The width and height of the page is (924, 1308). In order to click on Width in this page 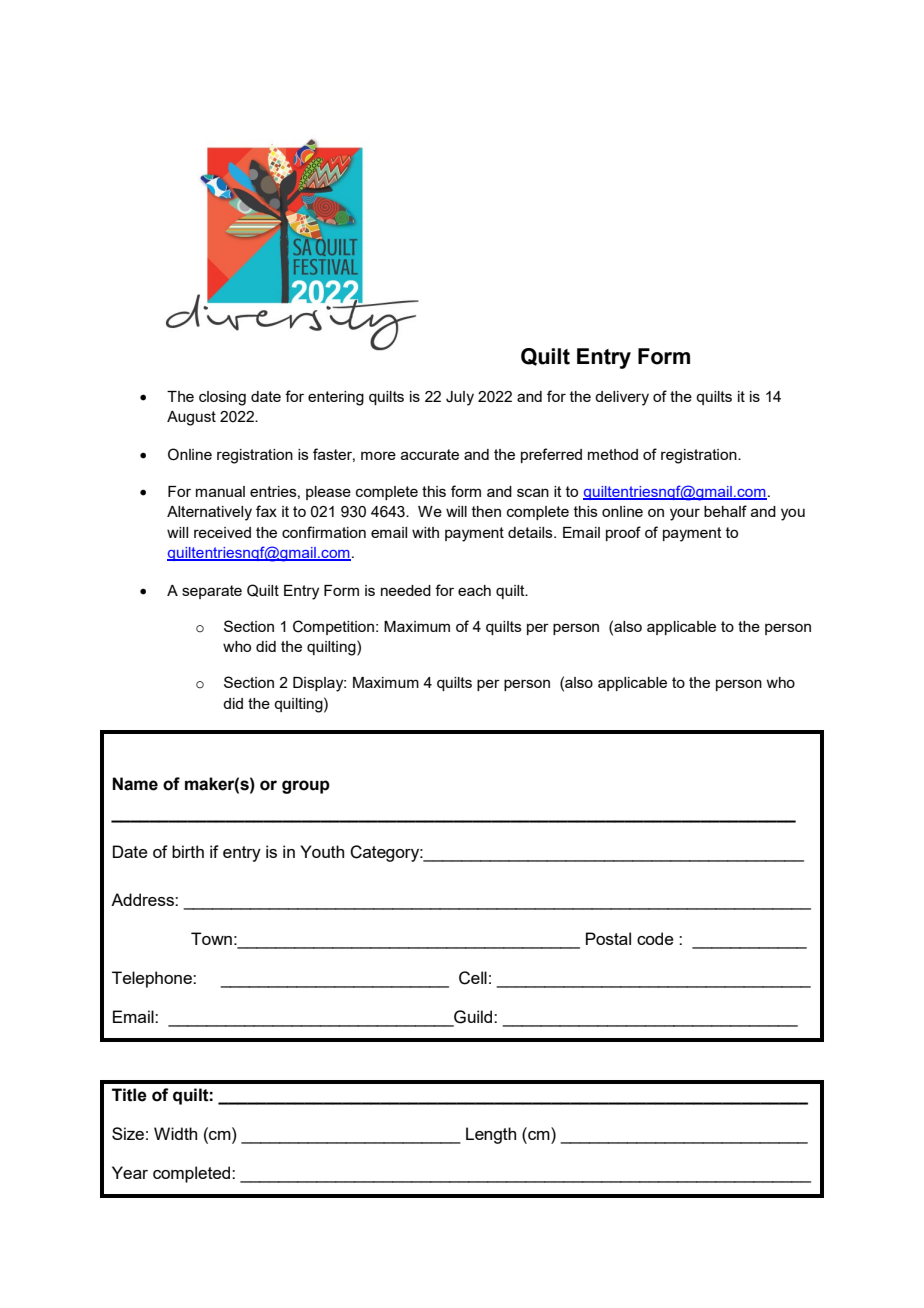, I will do `click(175, 1133)`.
